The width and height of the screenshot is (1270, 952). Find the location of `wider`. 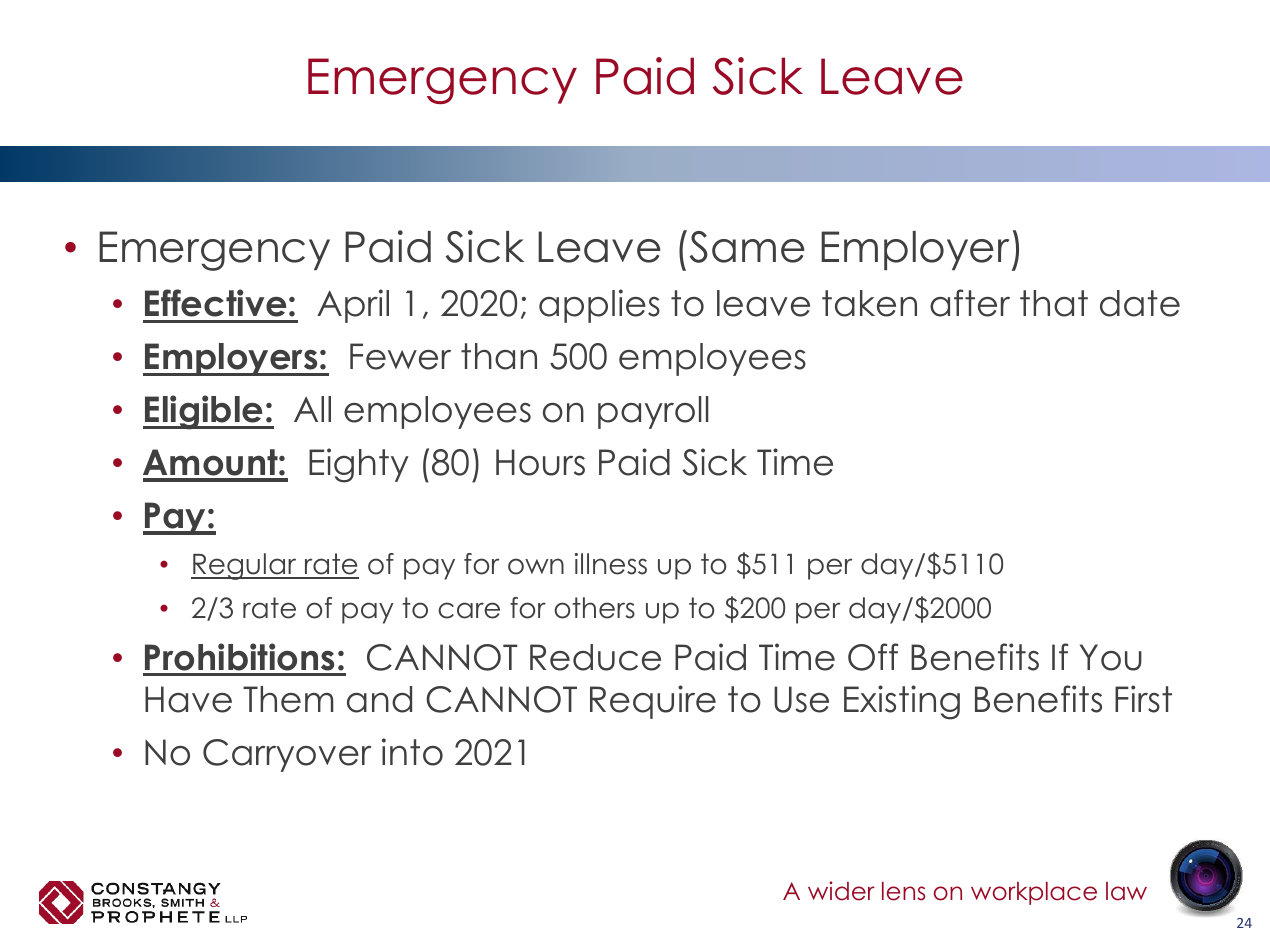

wider is located at coordinates (841, 891).
